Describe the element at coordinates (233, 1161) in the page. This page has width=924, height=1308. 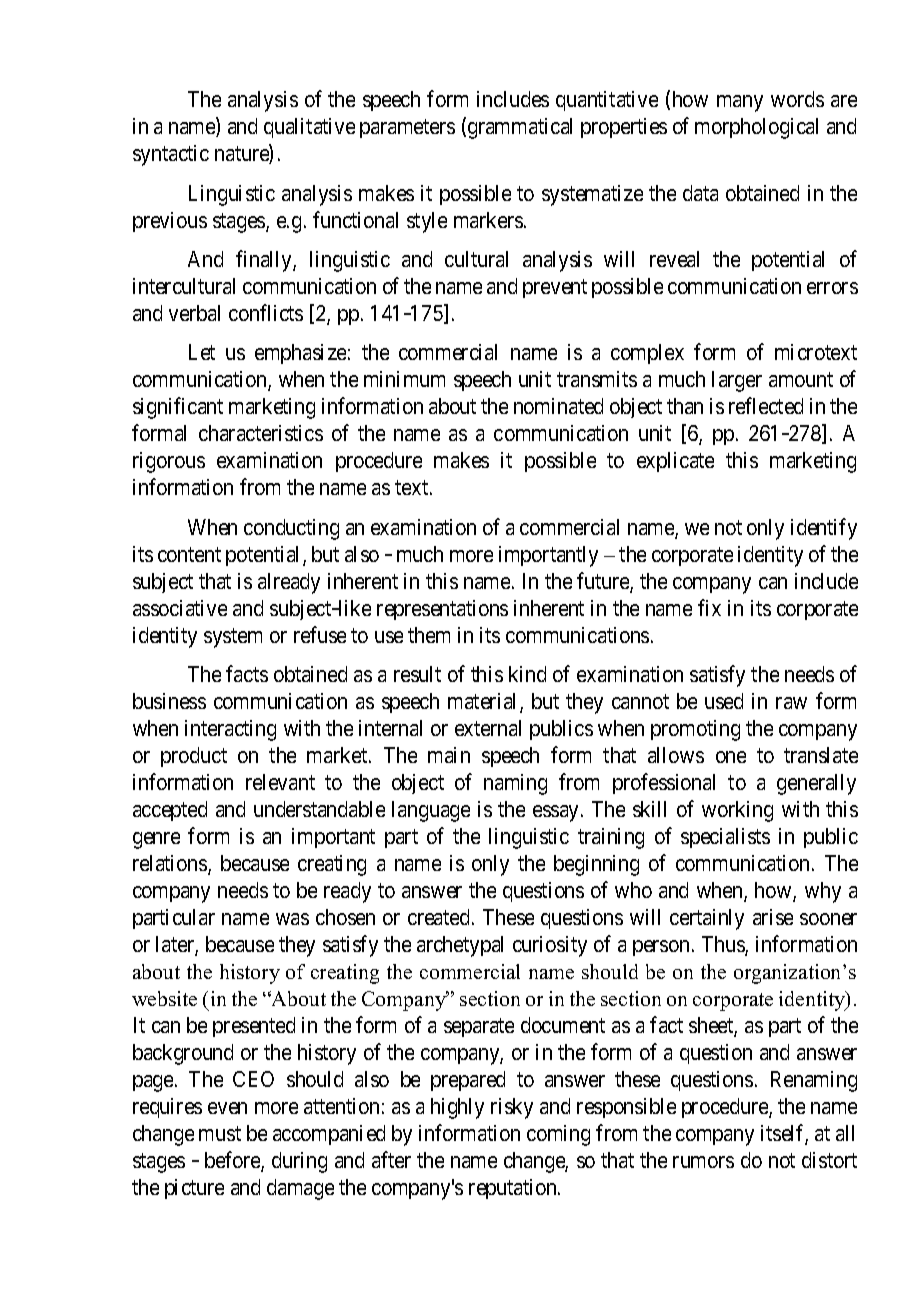
I see `before` at that location.
